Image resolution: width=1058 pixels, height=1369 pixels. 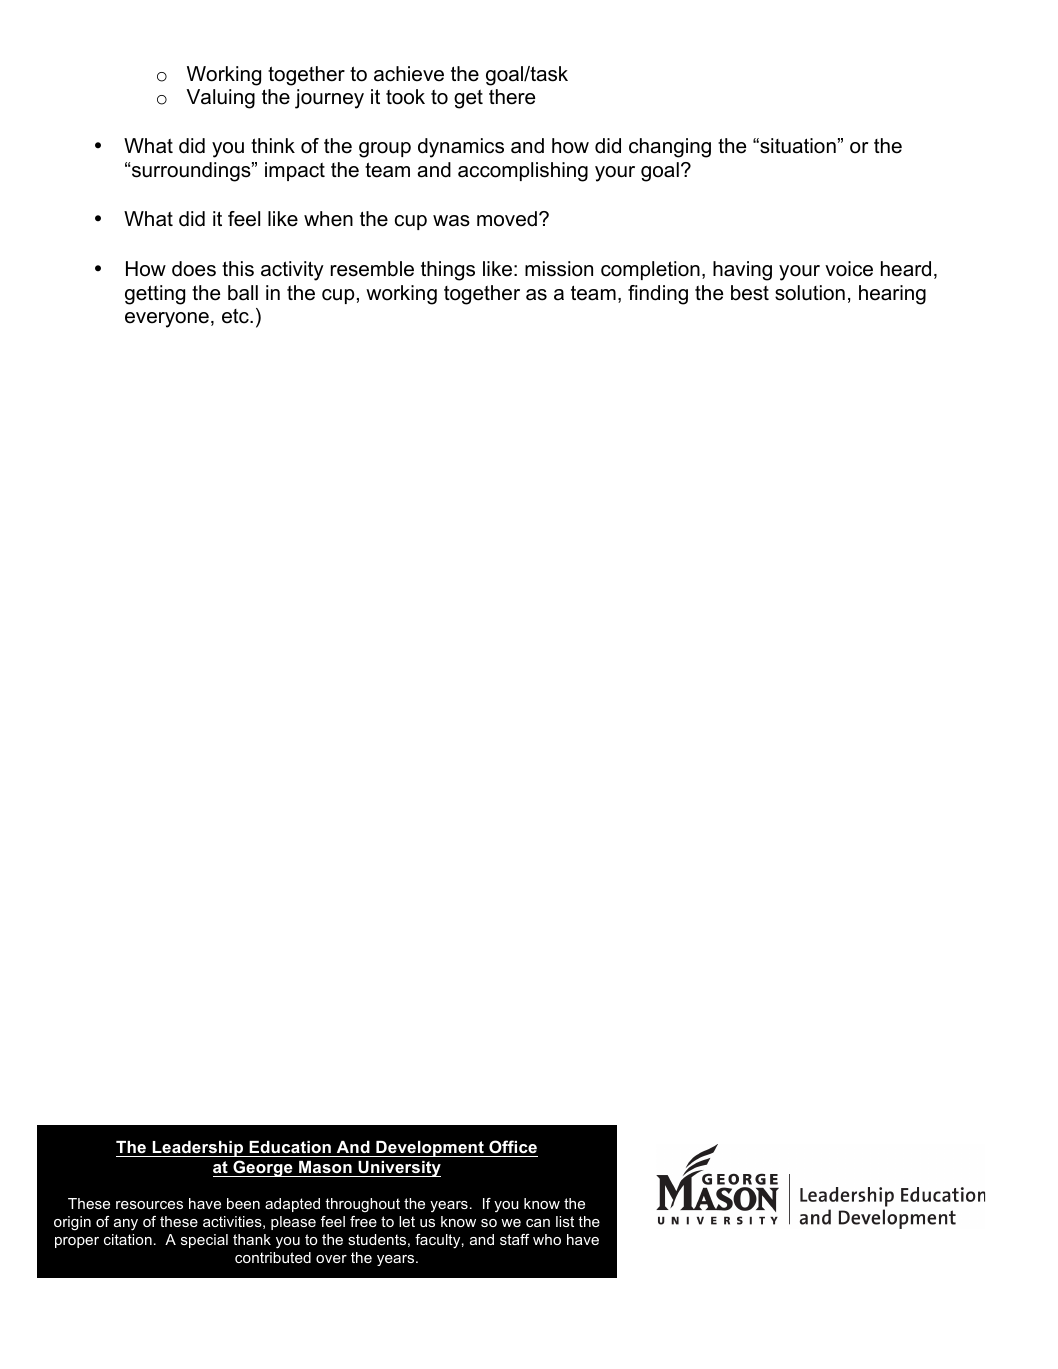 I want to click on staff, so click(x=515, y=1239).
